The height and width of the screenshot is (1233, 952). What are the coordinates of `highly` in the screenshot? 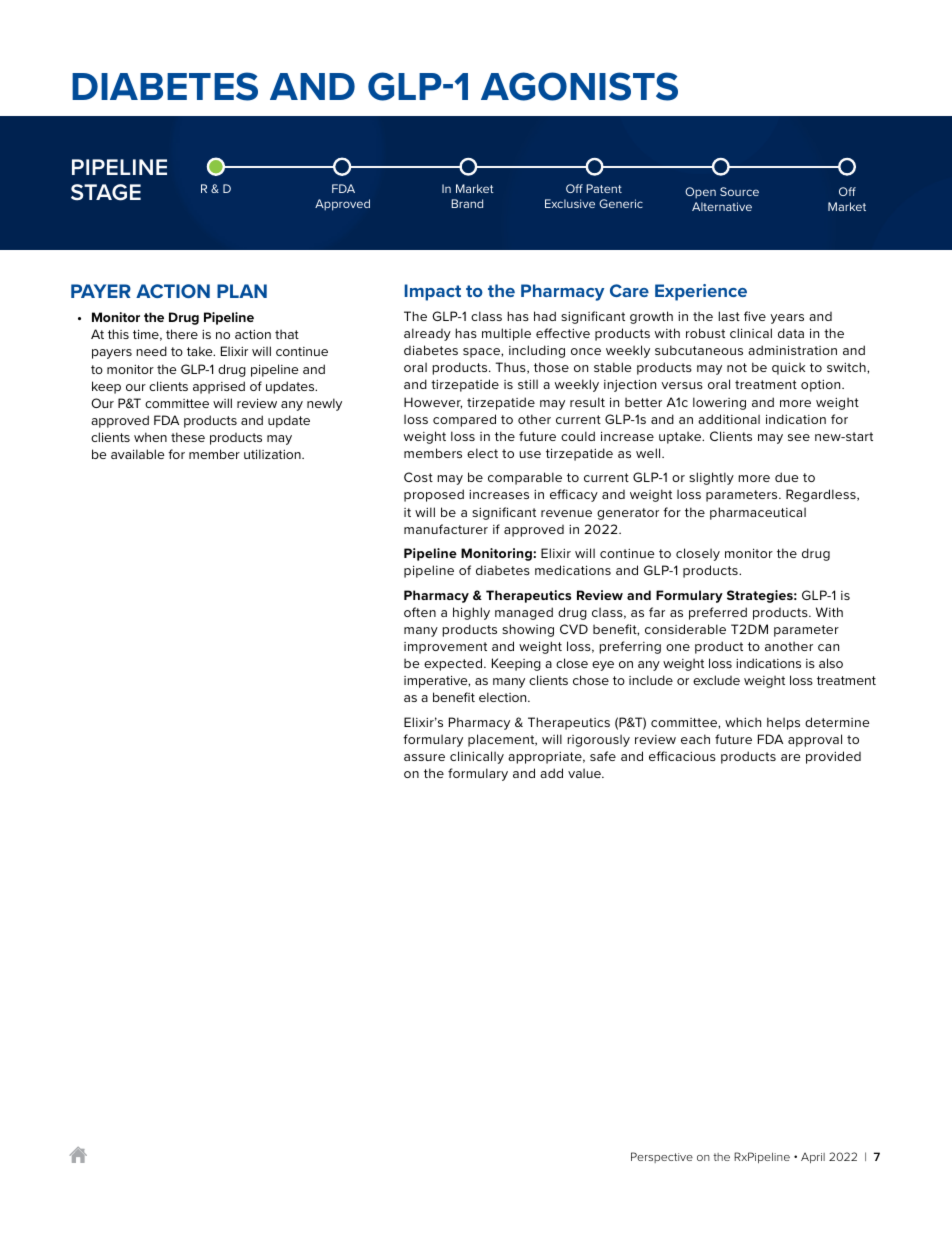 It's located at (471, 613).
